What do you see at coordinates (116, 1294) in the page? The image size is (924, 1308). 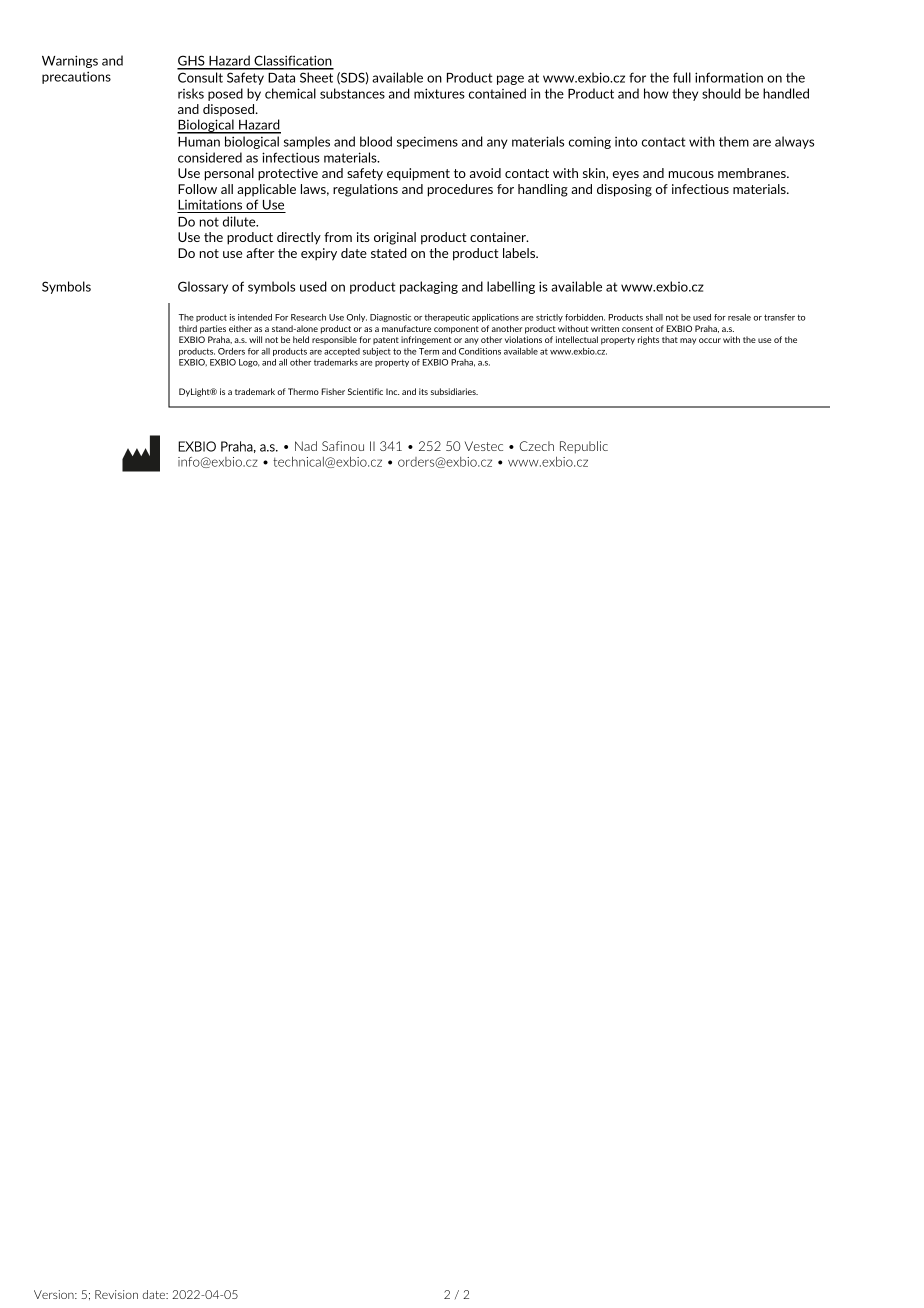 I see `Revision` at bounding box center [116, 1294].
